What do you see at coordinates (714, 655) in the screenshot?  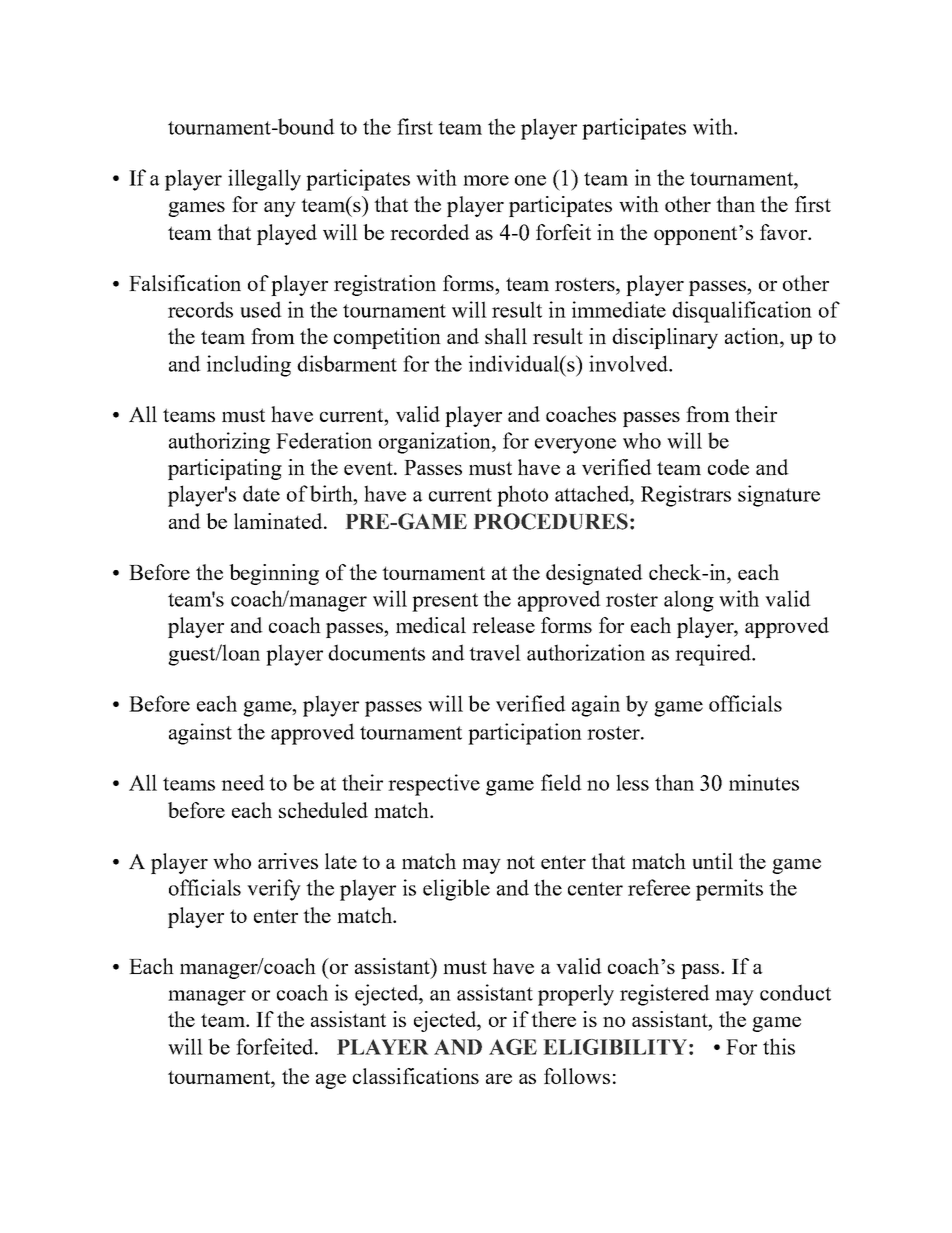 I see `required` at bounding box center [714, 655].
